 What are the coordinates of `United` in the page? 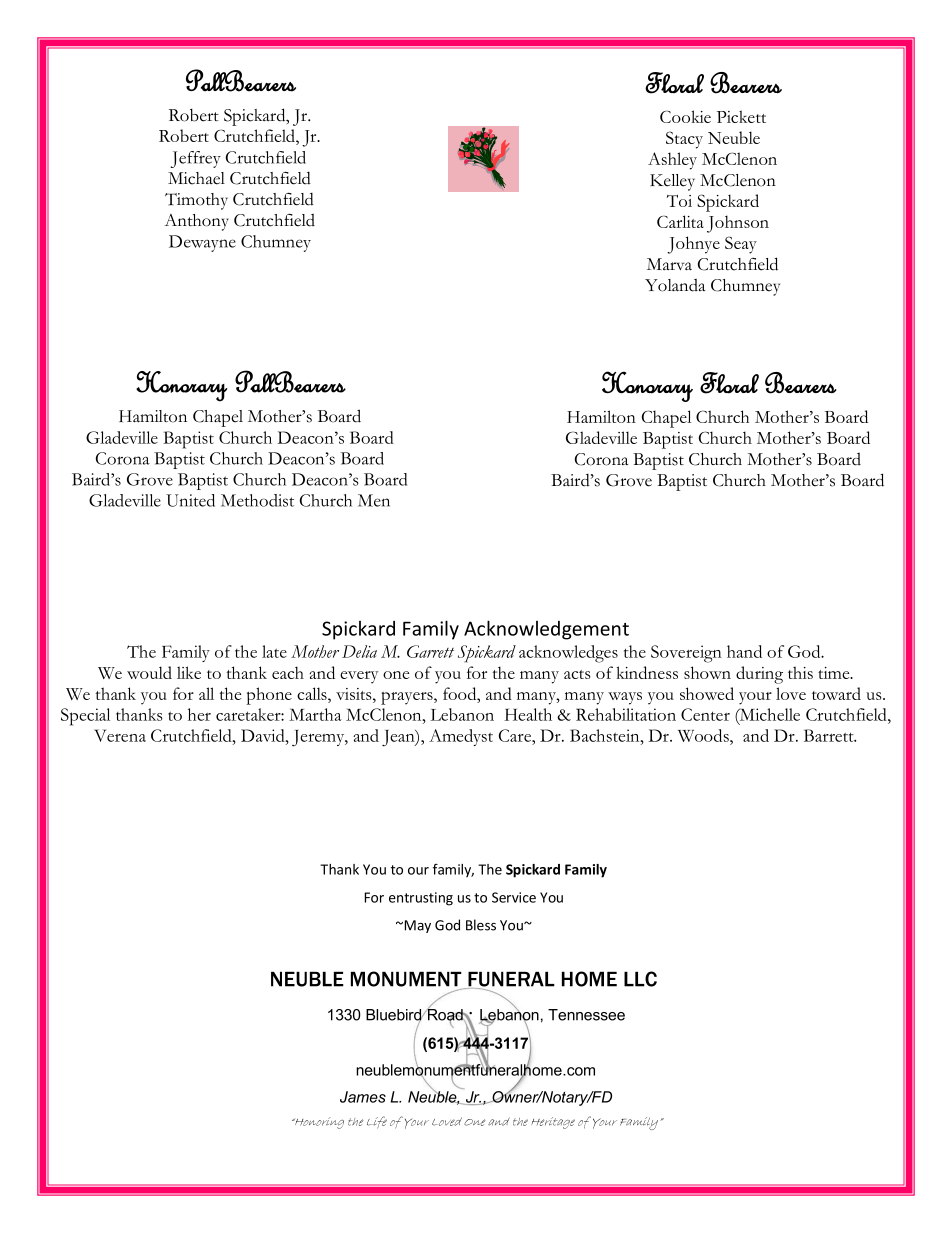 It's located at (190, 500).
